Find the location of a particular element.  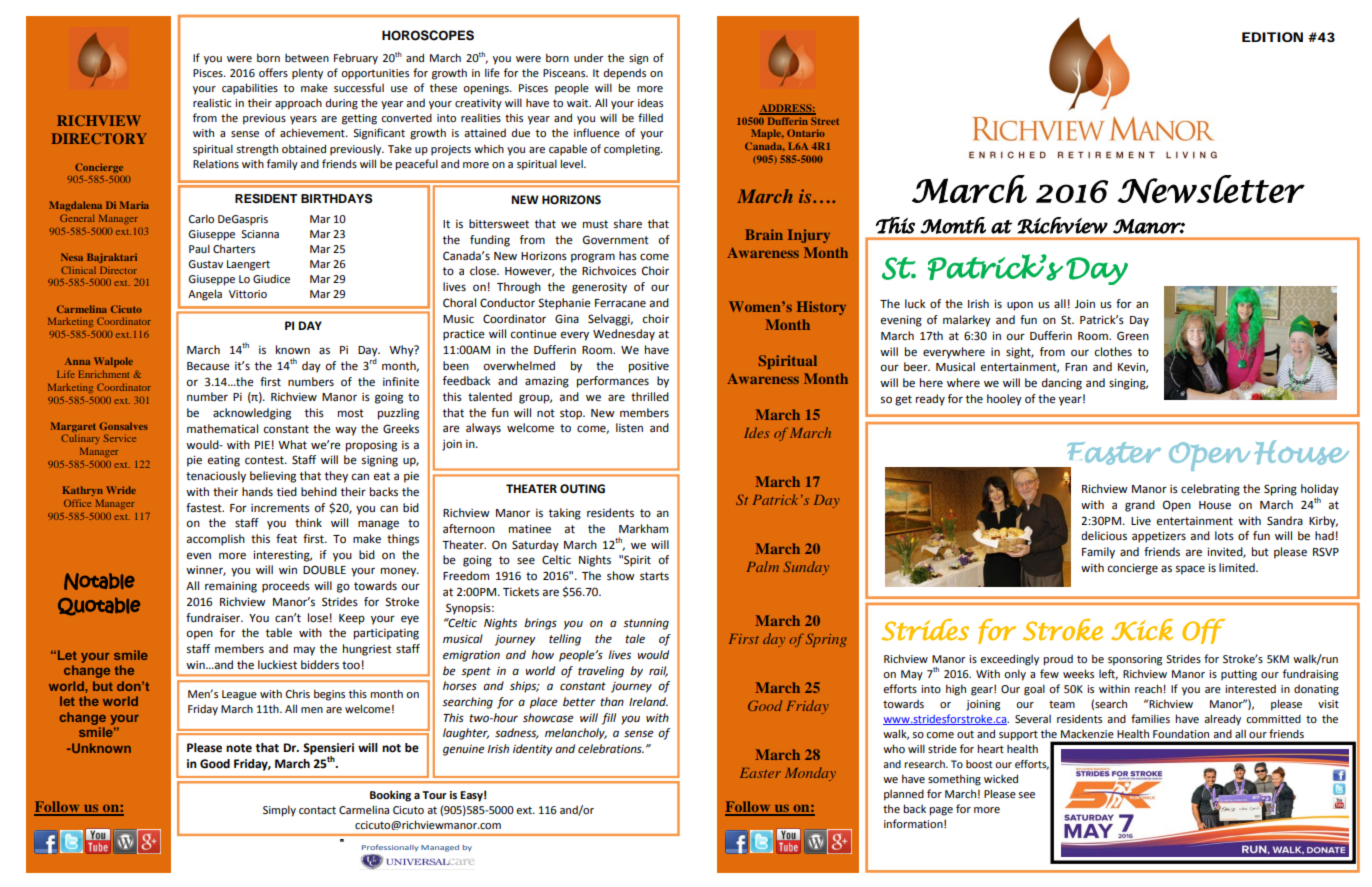

depends is located at coordinates (625, 74).
